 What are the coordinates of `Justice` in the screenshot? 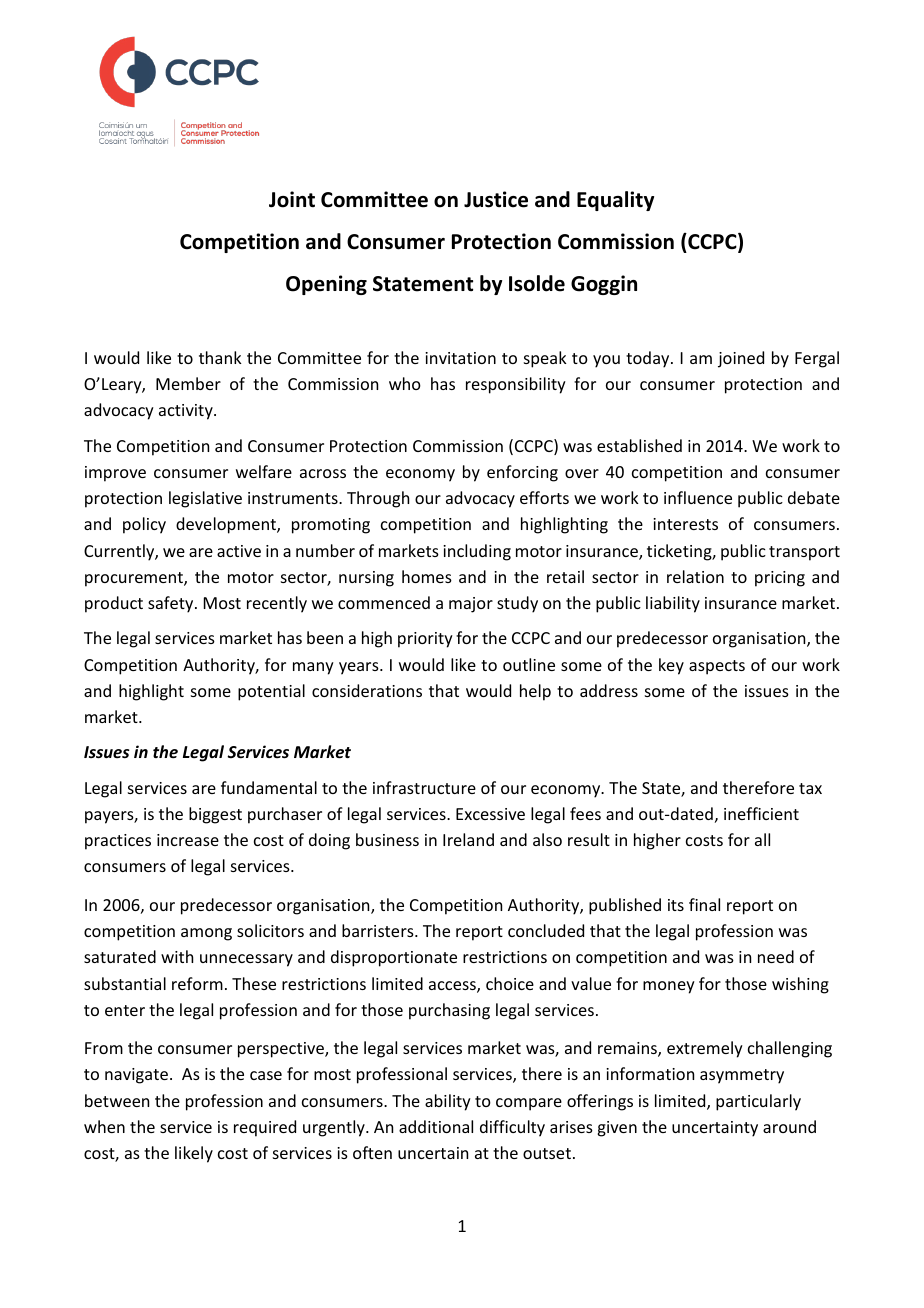 It's located at (496, 199).
